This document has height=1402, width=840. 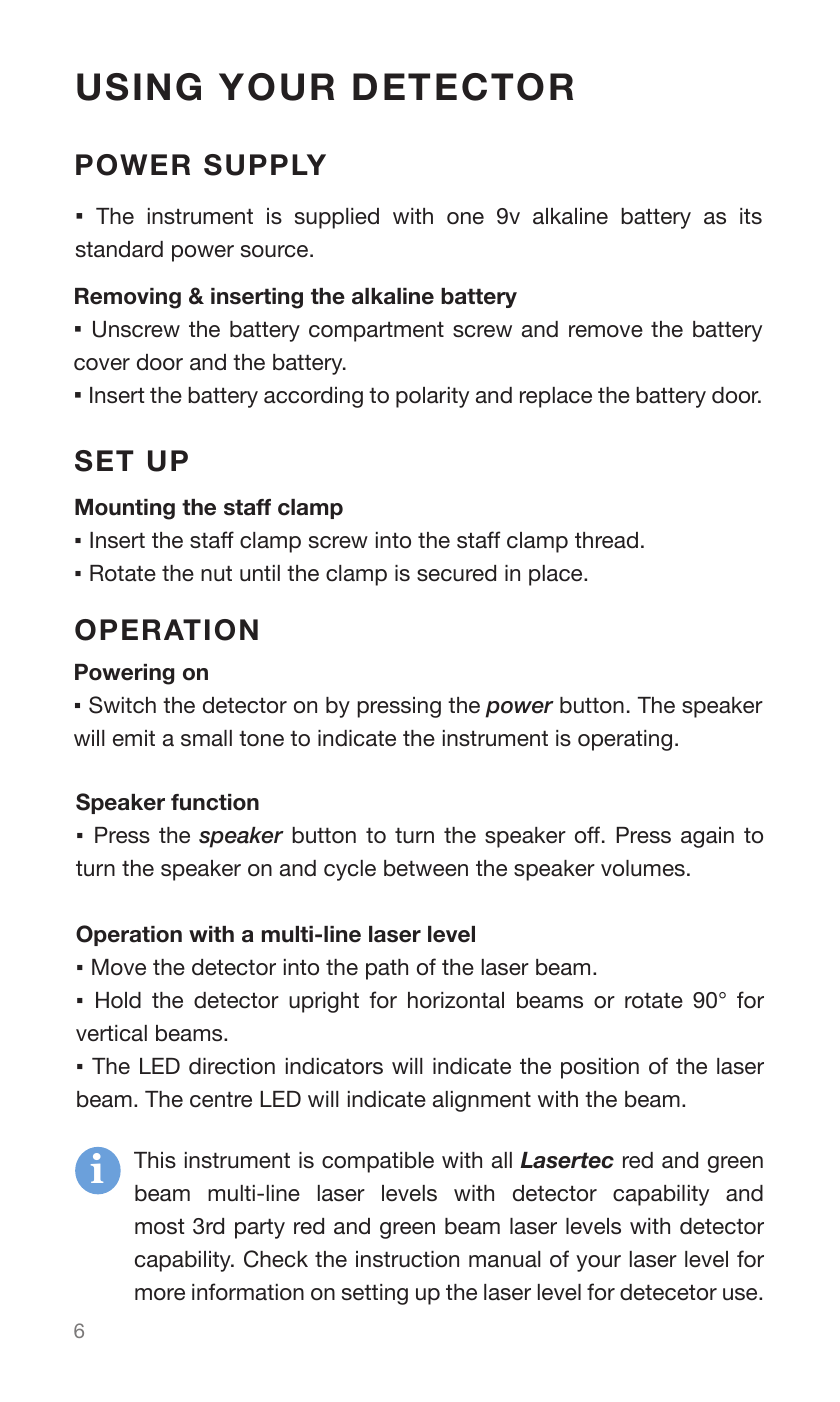 What do you see at coordinates (606, 540) in the document?
I see `thread` at bounding box center [606, 540].
